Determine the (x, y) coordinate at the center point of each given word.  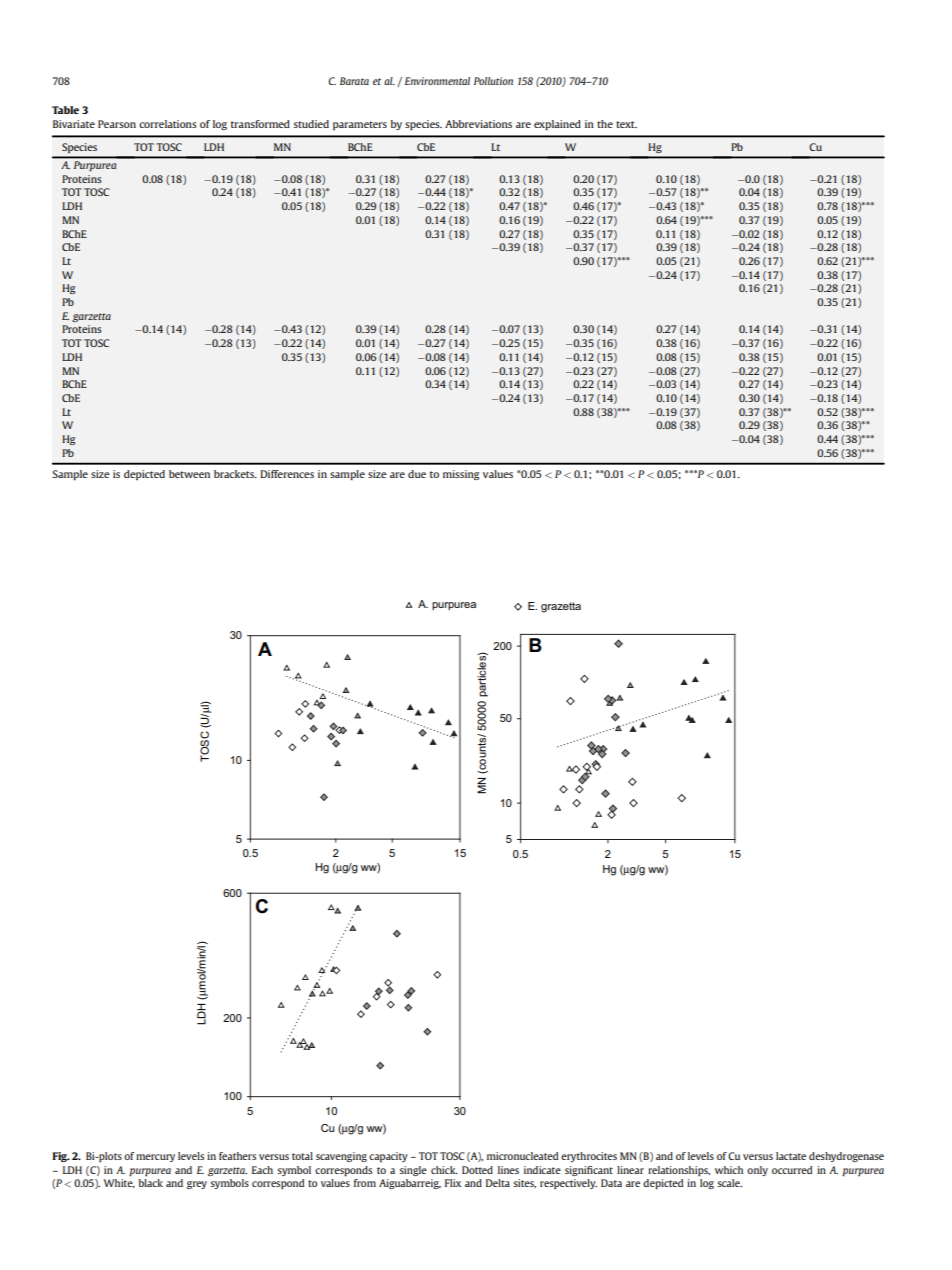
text (626, 124)
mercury (155, 1158)
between (189, 474)
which (729, 1170)
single (413, 1171)
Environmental (437, 81)
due (417, 474)
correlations (168, 124)
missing (461, 475)
